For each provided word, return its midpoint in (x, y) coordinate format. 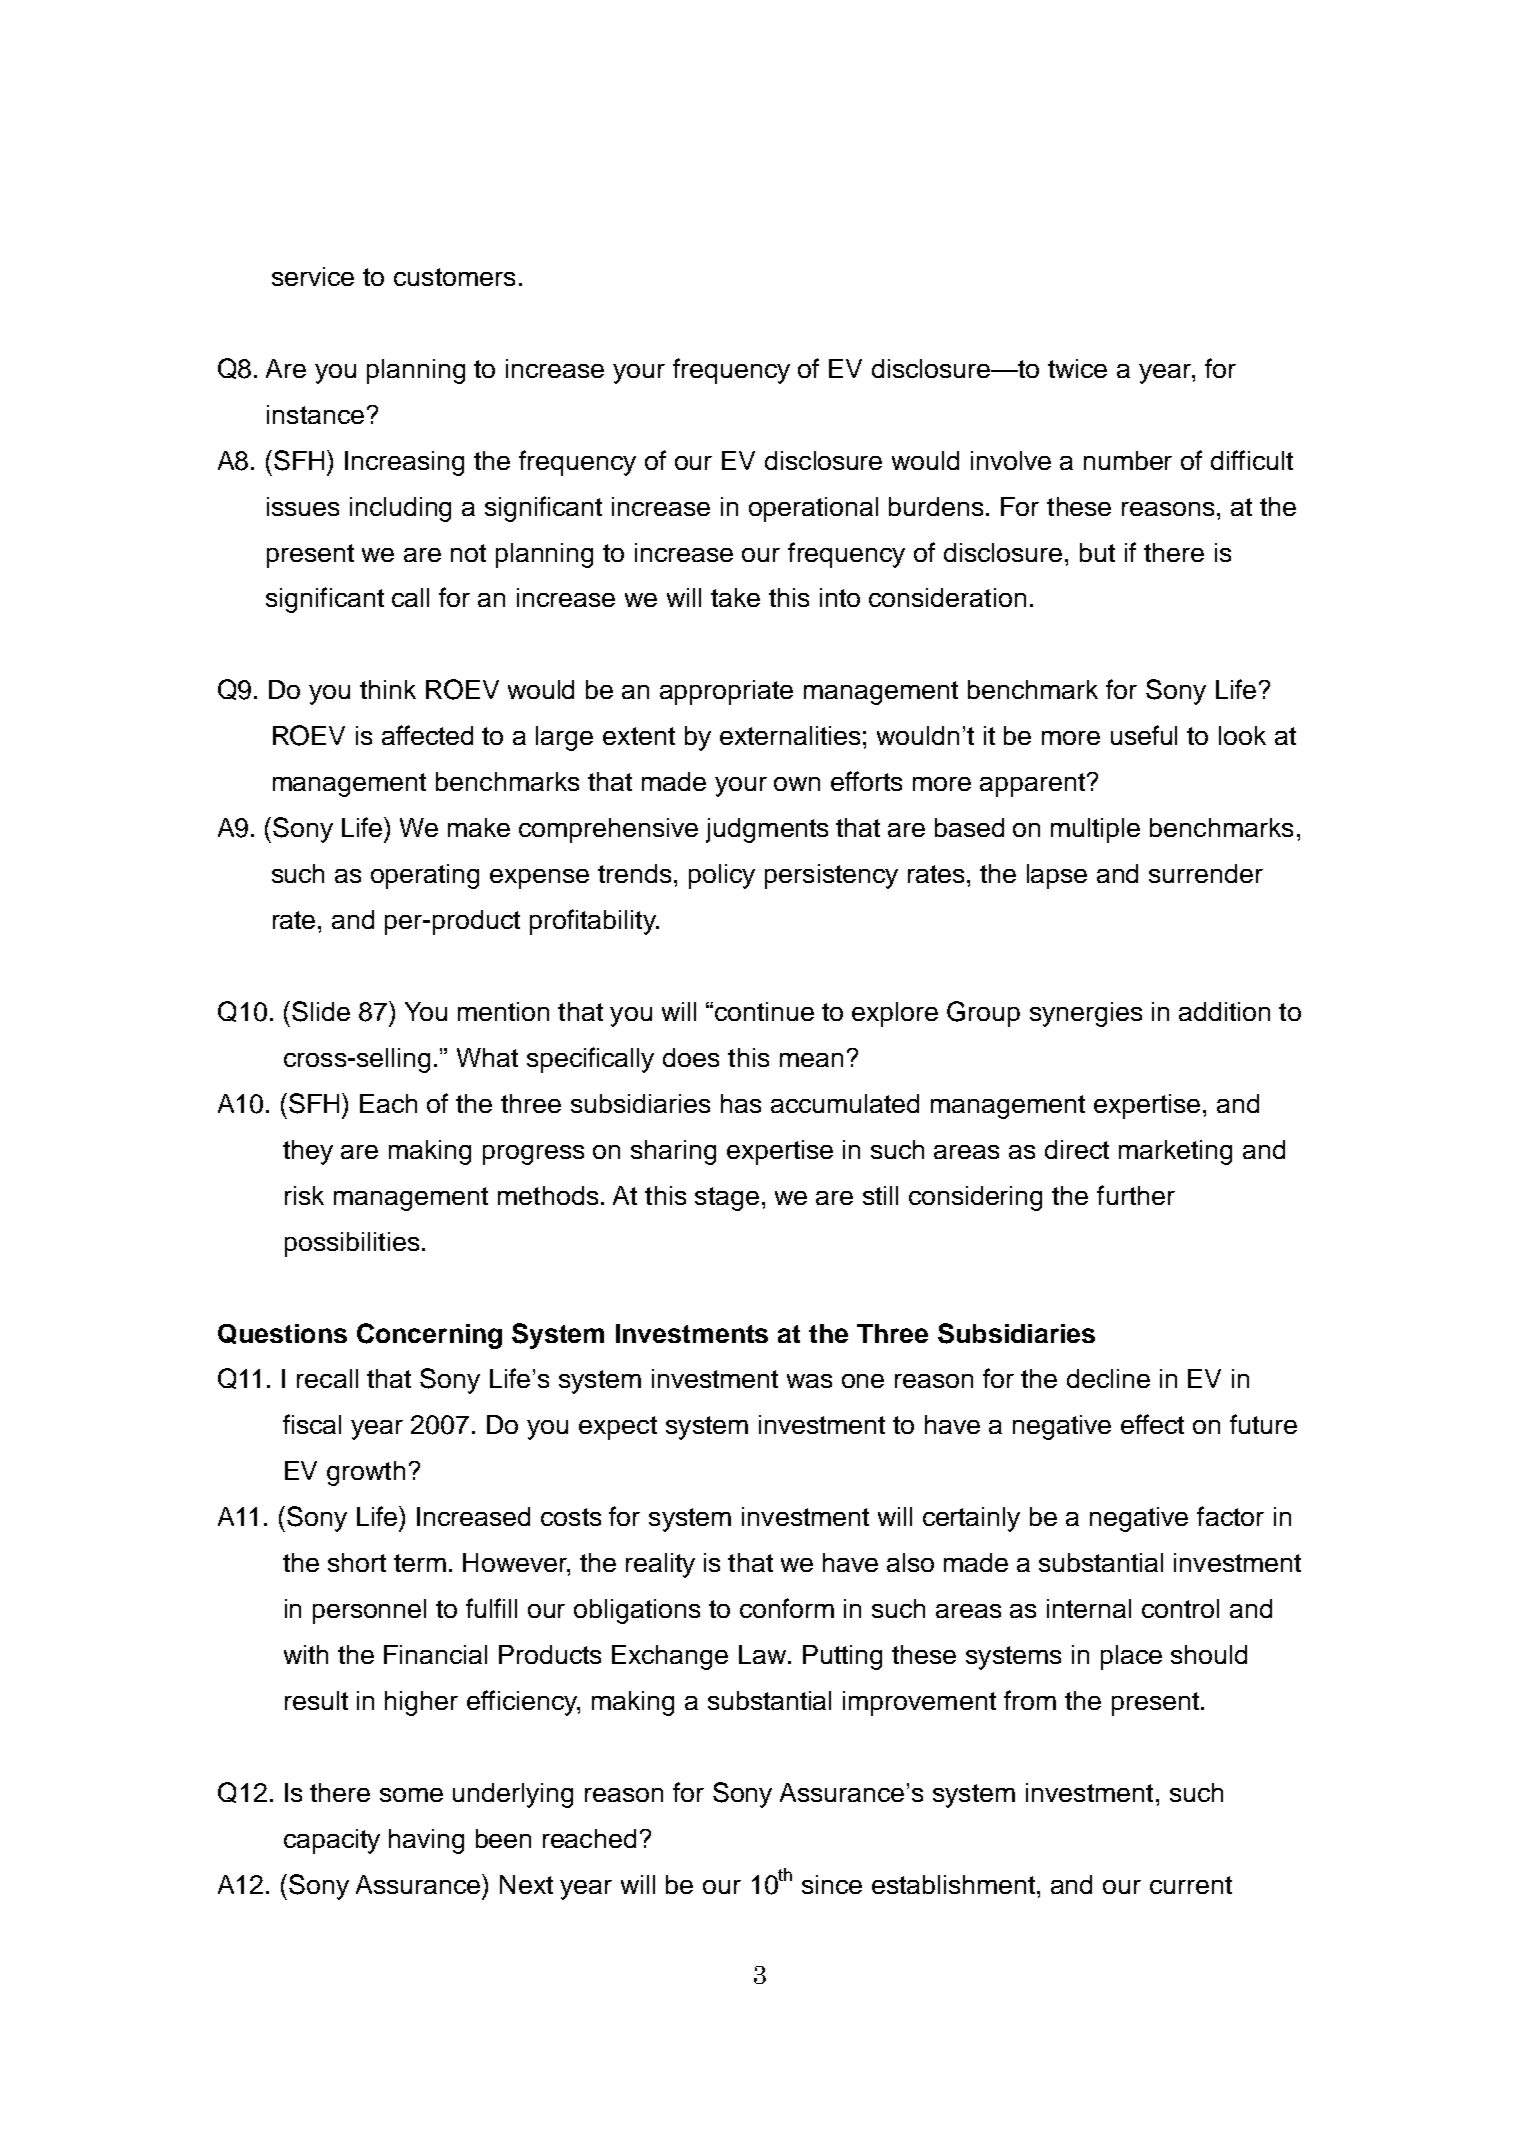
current (1191, 1885)
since (832, 1884)
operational (813, 509)
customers (454, 277)
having (426, 1841)
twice (1077, 368)
